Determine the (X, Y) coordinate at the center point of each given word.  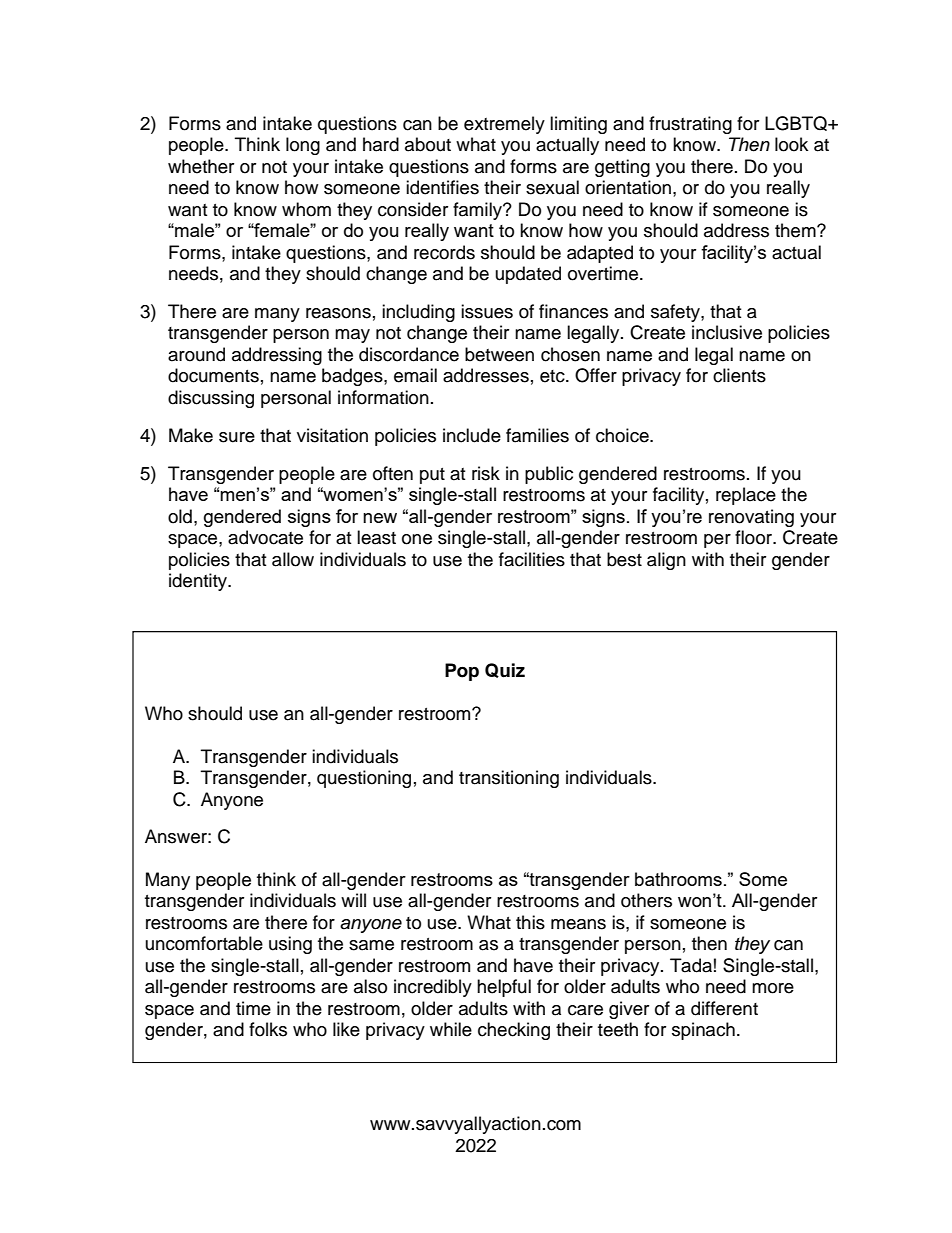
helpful (504, 988)
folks (268, 1029)
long (303, 146)
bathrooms (678, 879)
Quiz (505, 670)
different (724, 1008)
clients (739, 375)
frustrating (690, 125)
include (472, 435)
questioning (364, 779)
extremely (504, 125)
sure (237, 437)
